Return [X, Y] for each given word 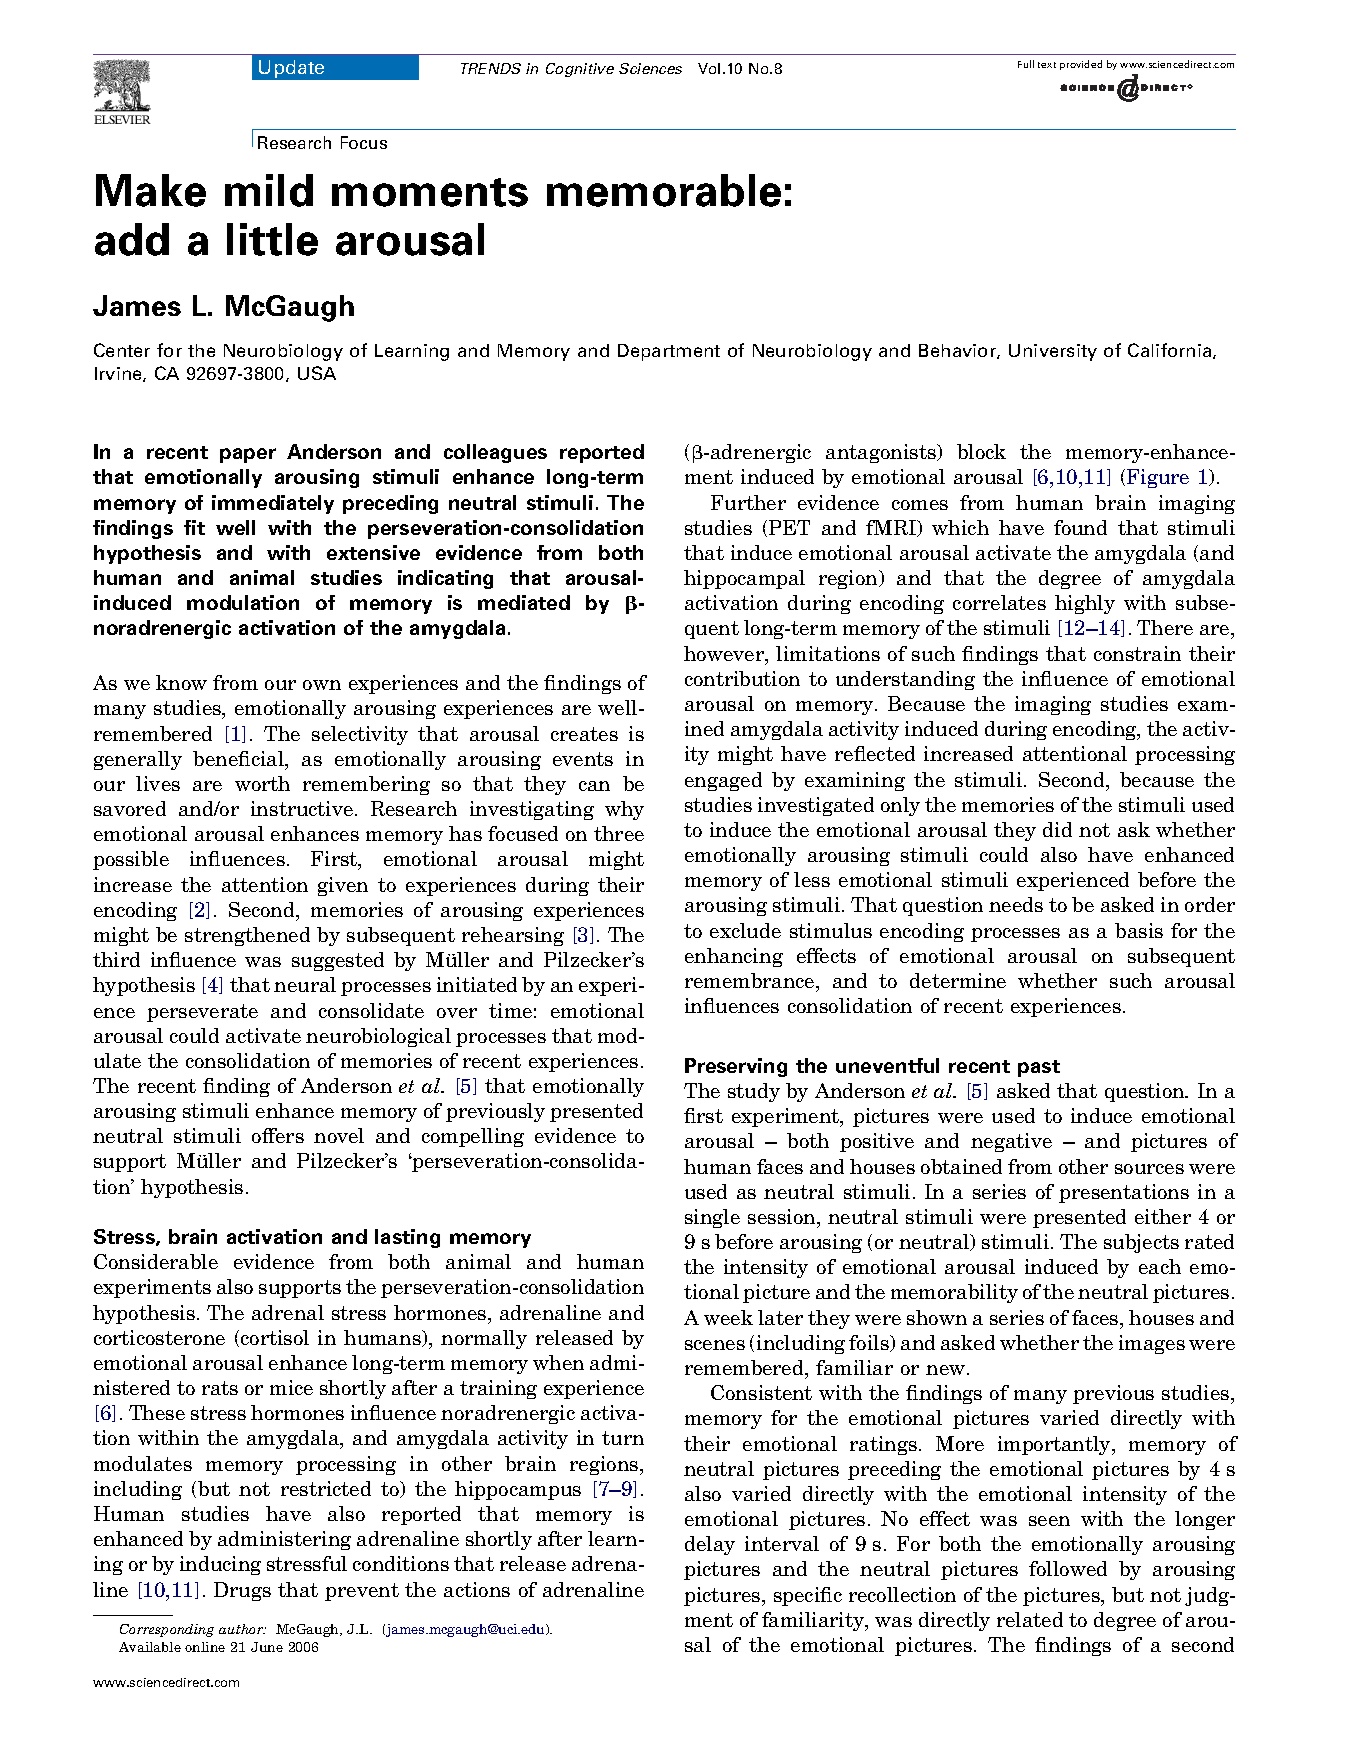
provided [1081, 65]
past [1039, 1068]
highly [1085, 604]
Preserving [736, 1067]
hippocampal [744, 579]
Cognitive [580, 70]
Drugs [242, 1591]
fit [194, 527]
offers [278, 1135]
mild [269, 190]
